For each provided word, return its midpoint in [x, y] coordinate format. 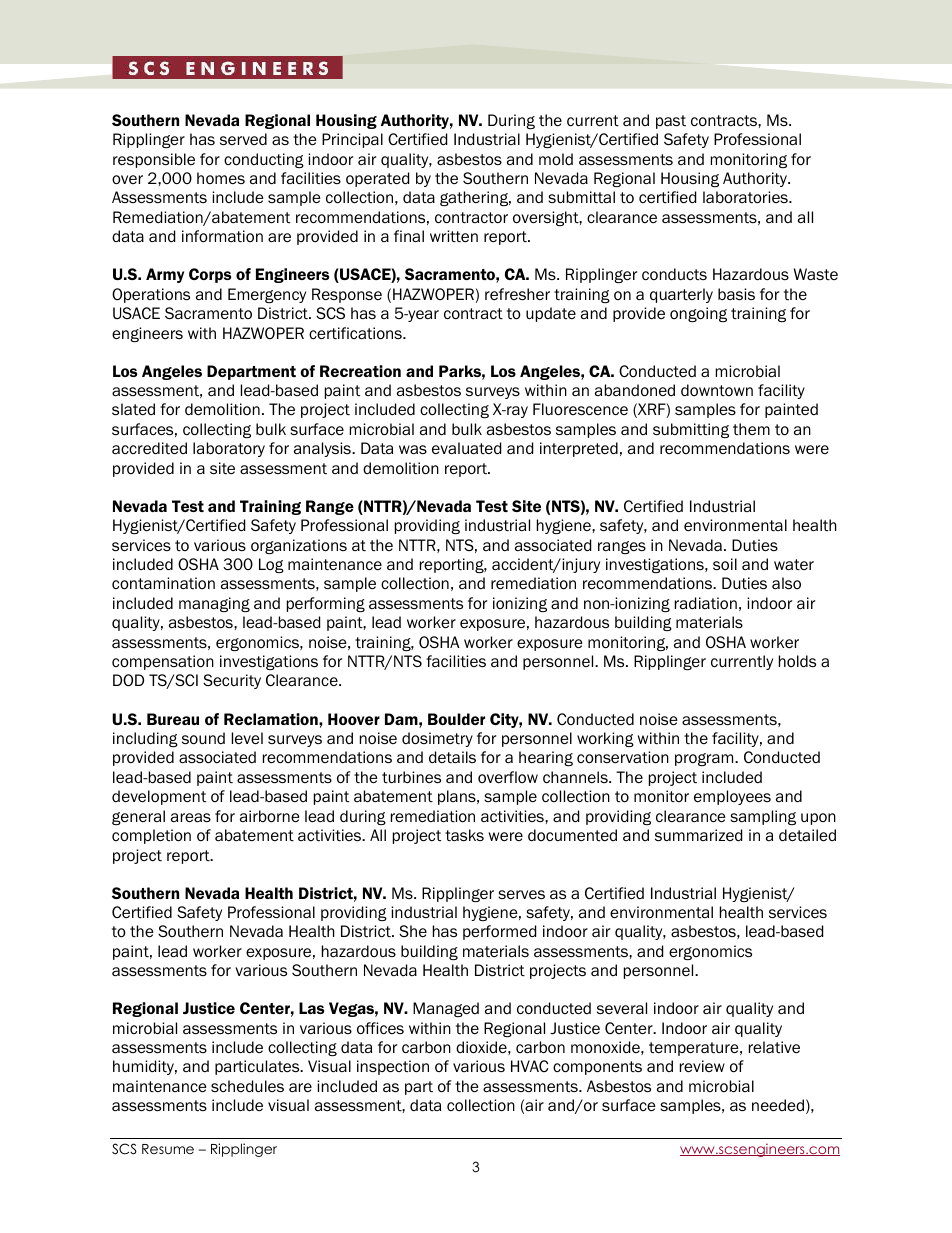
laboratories [746, 197]
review [702, 1066]
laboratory [229, 449]
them [751, 429]
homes [221, 178]
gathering [475, 198]
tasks [464, 835]
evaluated [466, 448]
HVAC [529, 1066]
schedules [247, 1086]
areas [191, 817]
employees [732, 797]
